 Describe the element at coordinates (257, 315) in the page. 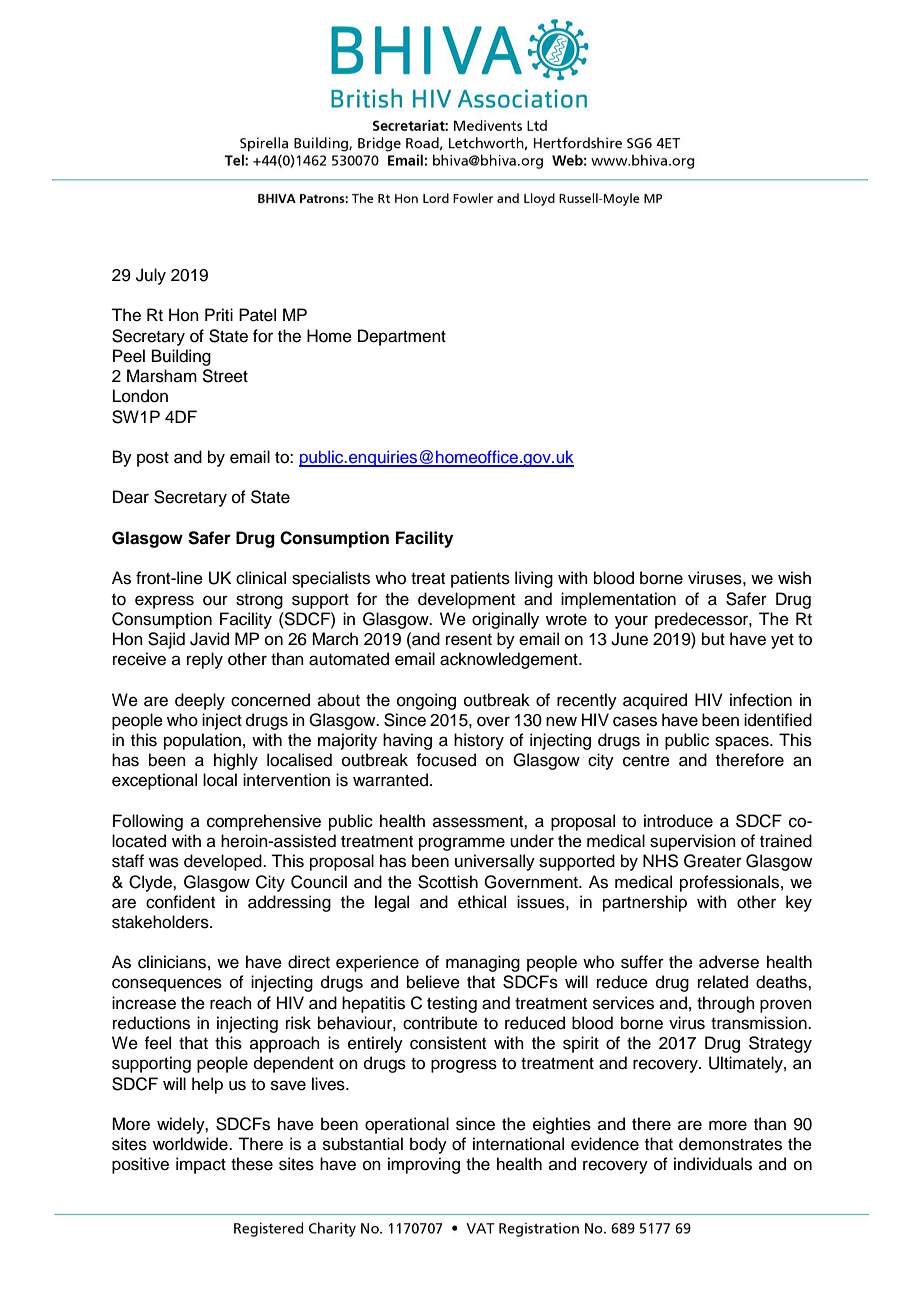

I see `Patel` at that location.
